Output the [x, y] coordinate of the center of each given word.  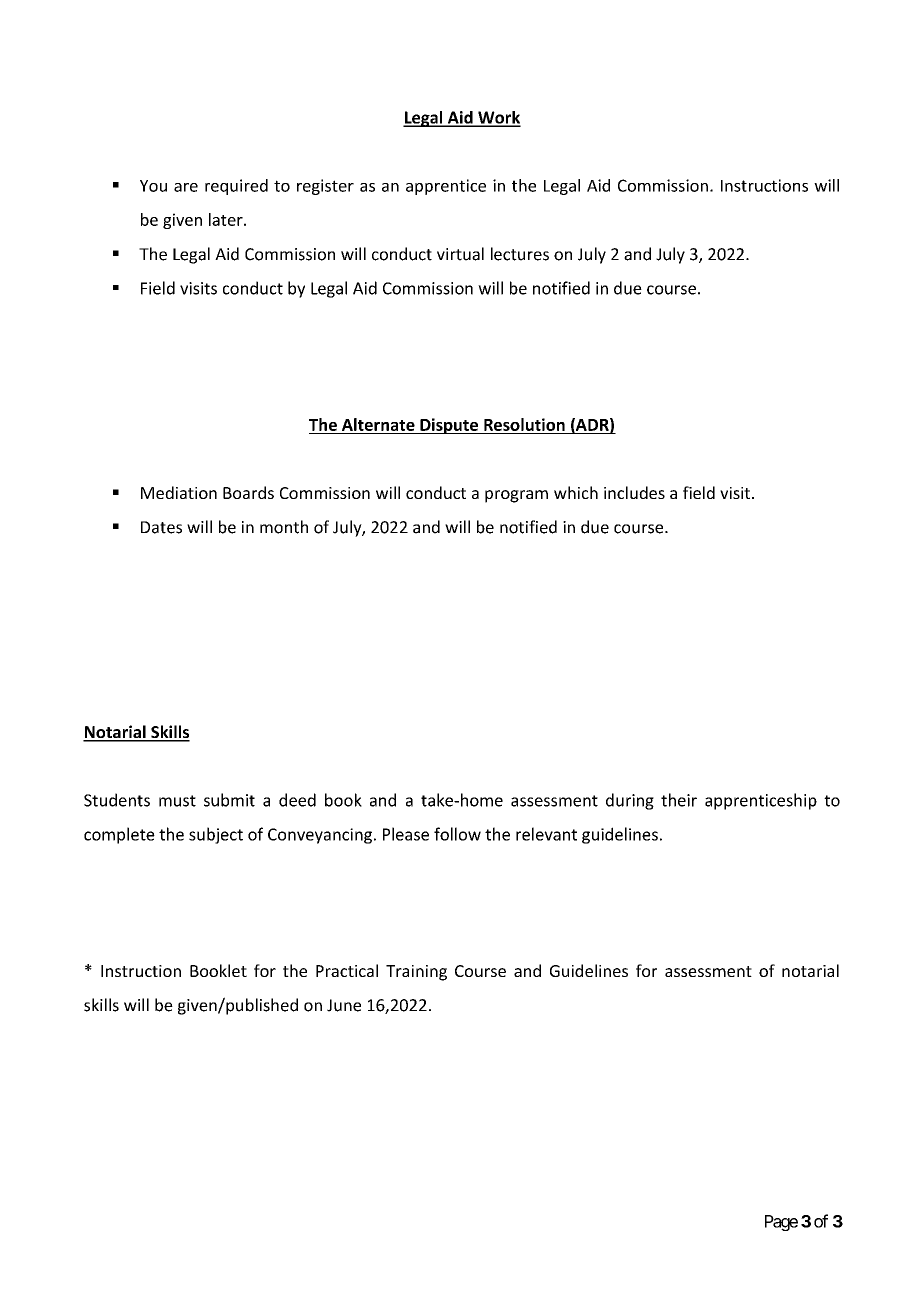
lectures [520, 254]
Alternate [378, 424]
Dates [161, 527]
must [177, 801]
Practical [347, 970]
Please [406, 834]
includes [634, 492]
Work [498, 118]
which [576, 492]
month [284, 527]
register [325, 187]
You [153, 186]
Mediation [179, 492]
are [186, 187]
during [630, 801]
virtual [460, 254]
